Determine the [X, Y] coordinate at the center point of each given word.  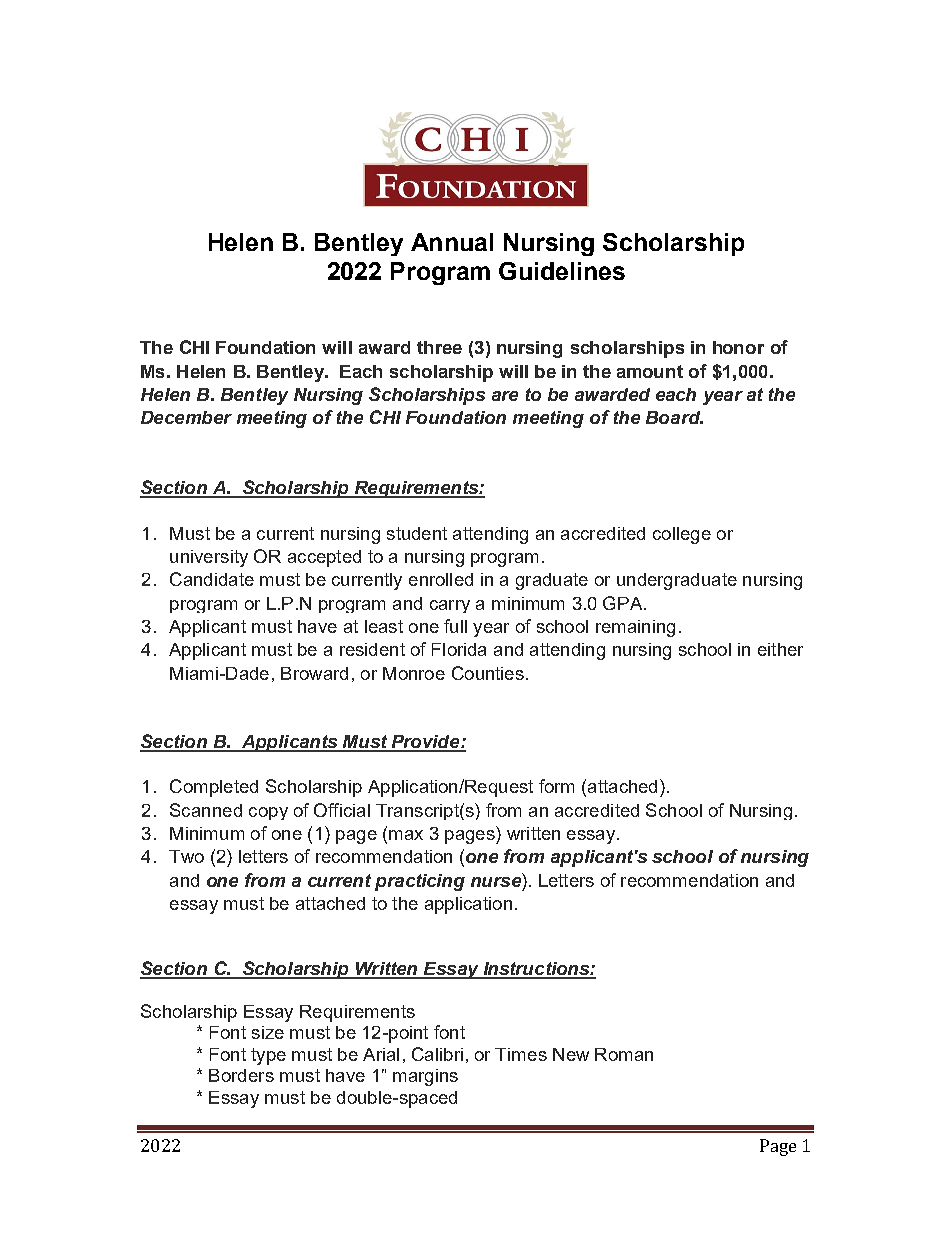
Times [521, 1054]
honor [738, 347]
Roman [624, 1054]
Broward [314, 673]
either [780, 649]
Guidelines [562, 271]
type [268, 1056]
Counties [488, 673]
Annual [452, 242]
